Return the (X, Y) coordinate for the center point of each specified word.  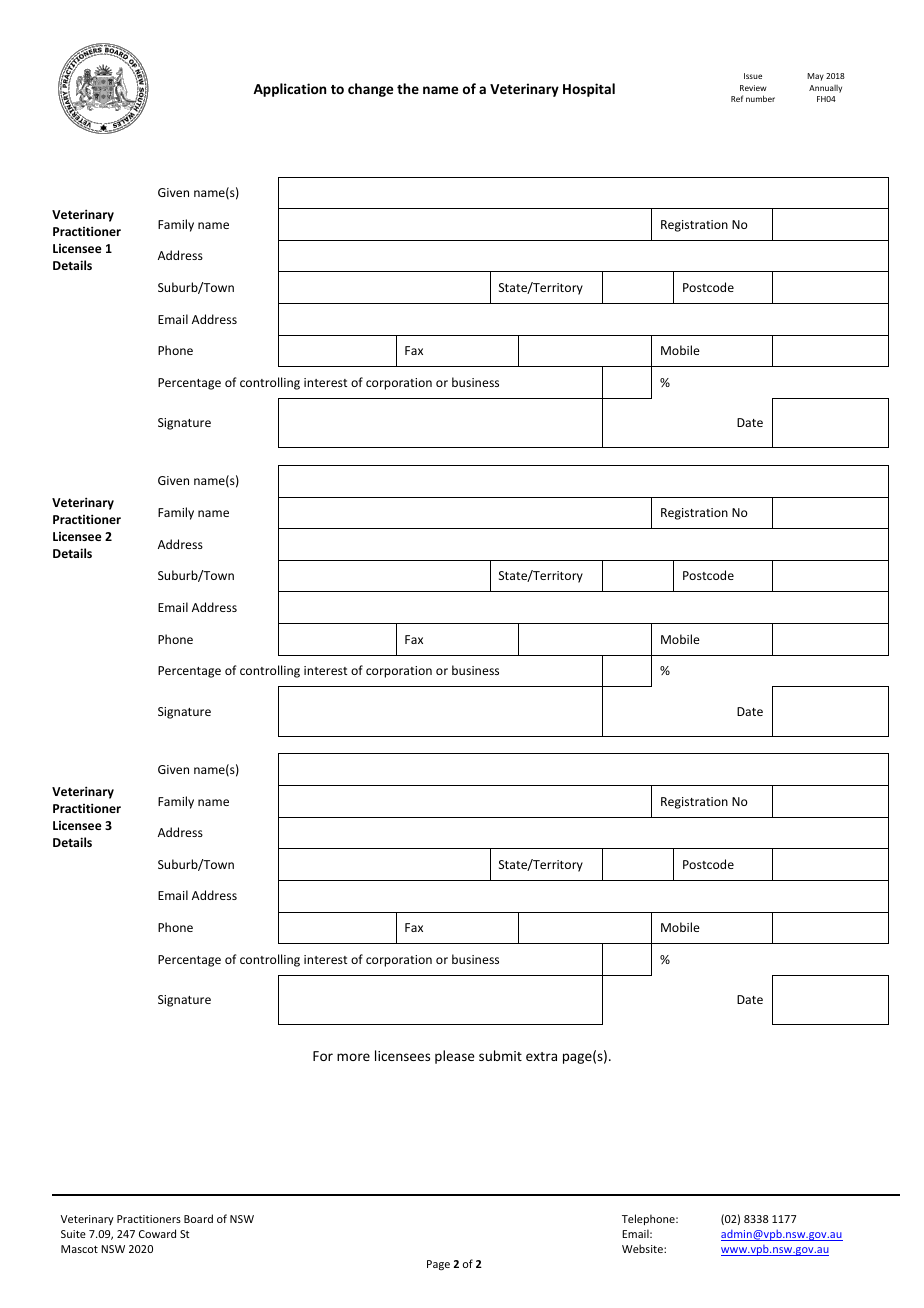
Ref (737, 98)
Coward (157, 1233)
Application (289, 90)
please (455, 1057)
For (323, 1056)
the (408, 88)
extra (541, 1056)
